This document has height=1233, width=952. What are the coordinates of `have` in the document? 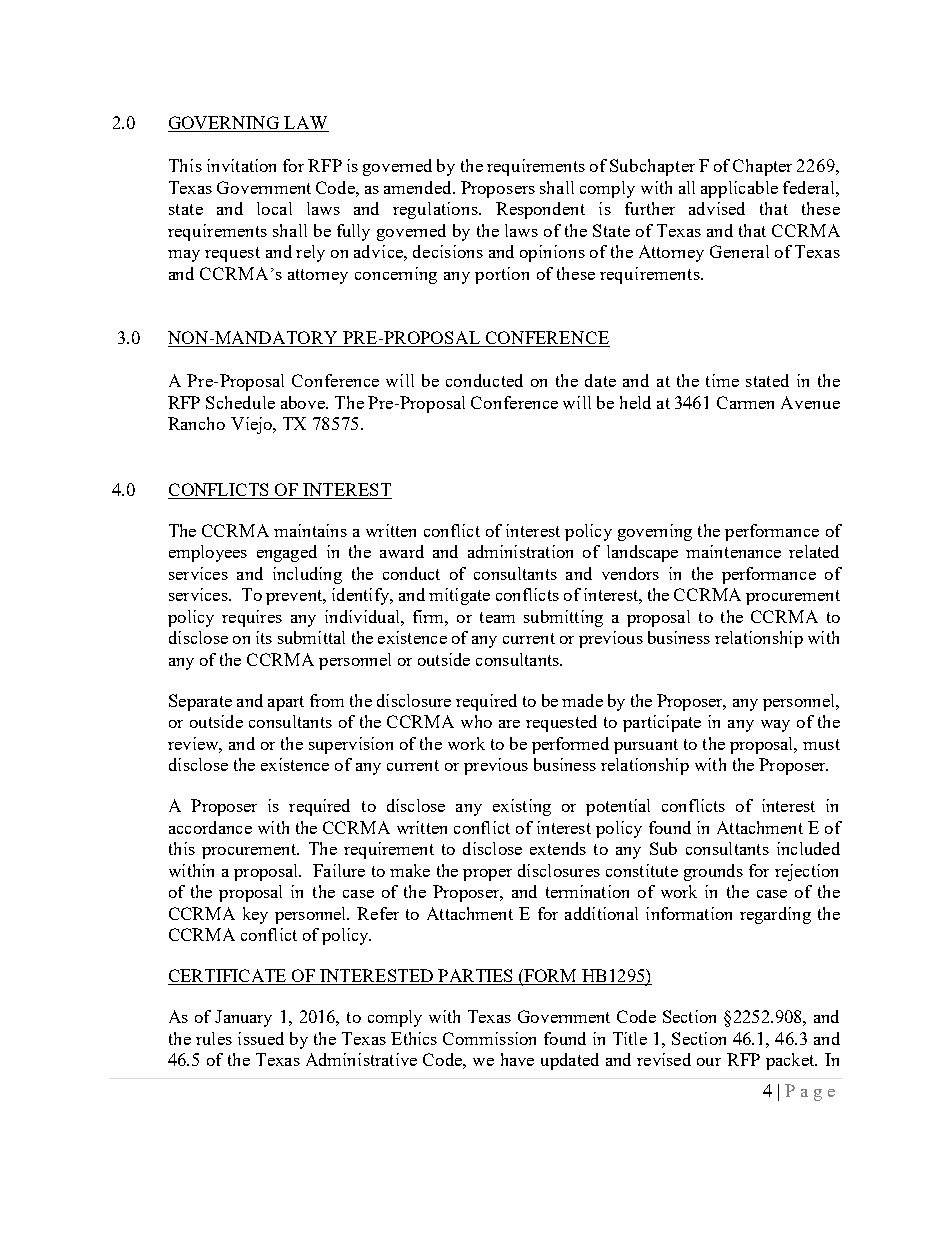 It's located at (517, 1059).
